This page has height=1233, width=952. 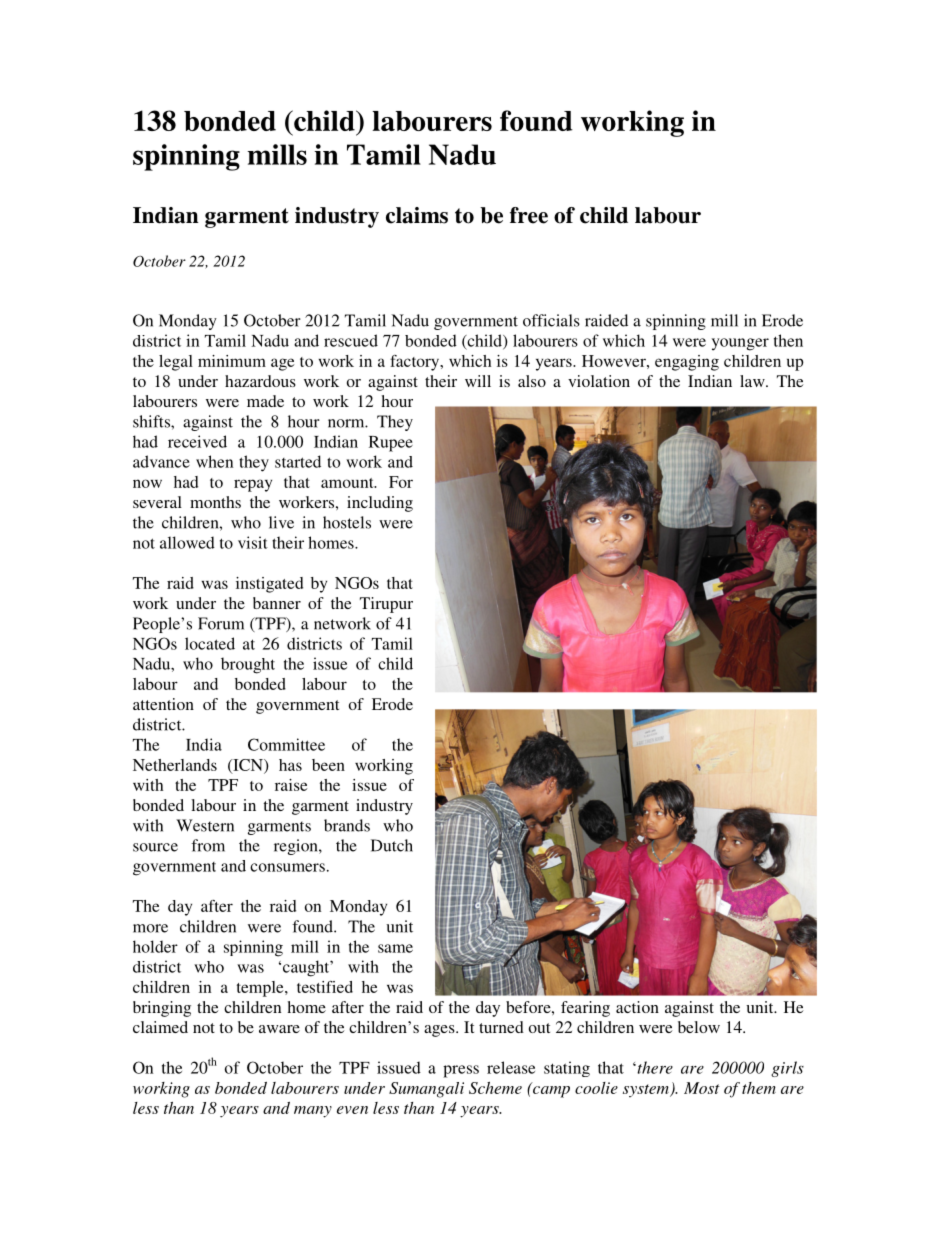 What do you see at coordinates (702, 1088) in the page?
I see `Most` at bounding box center [702, 1088].
